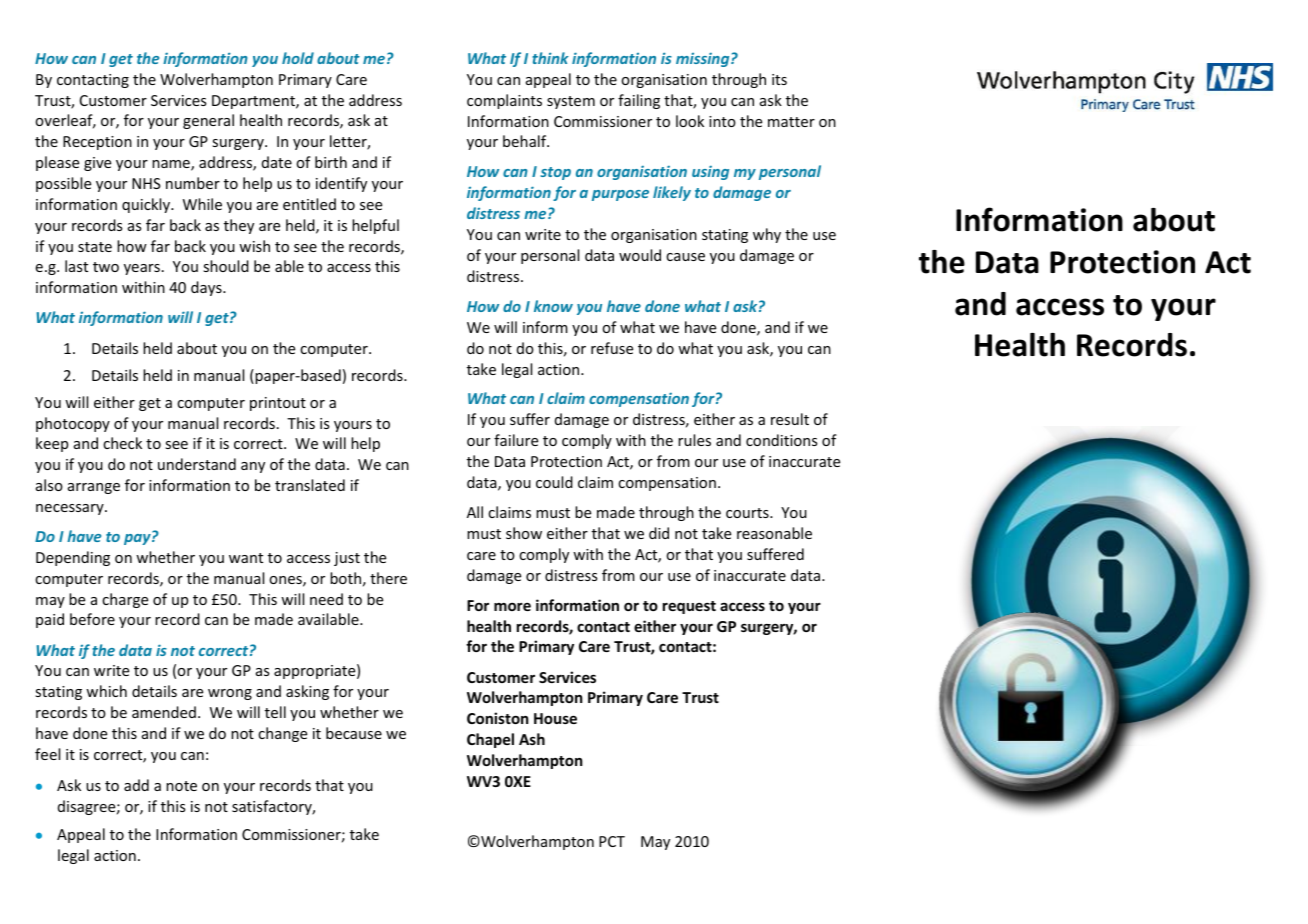 This document has height=924, width=1308. I want to click on general, so click(208, 121).
